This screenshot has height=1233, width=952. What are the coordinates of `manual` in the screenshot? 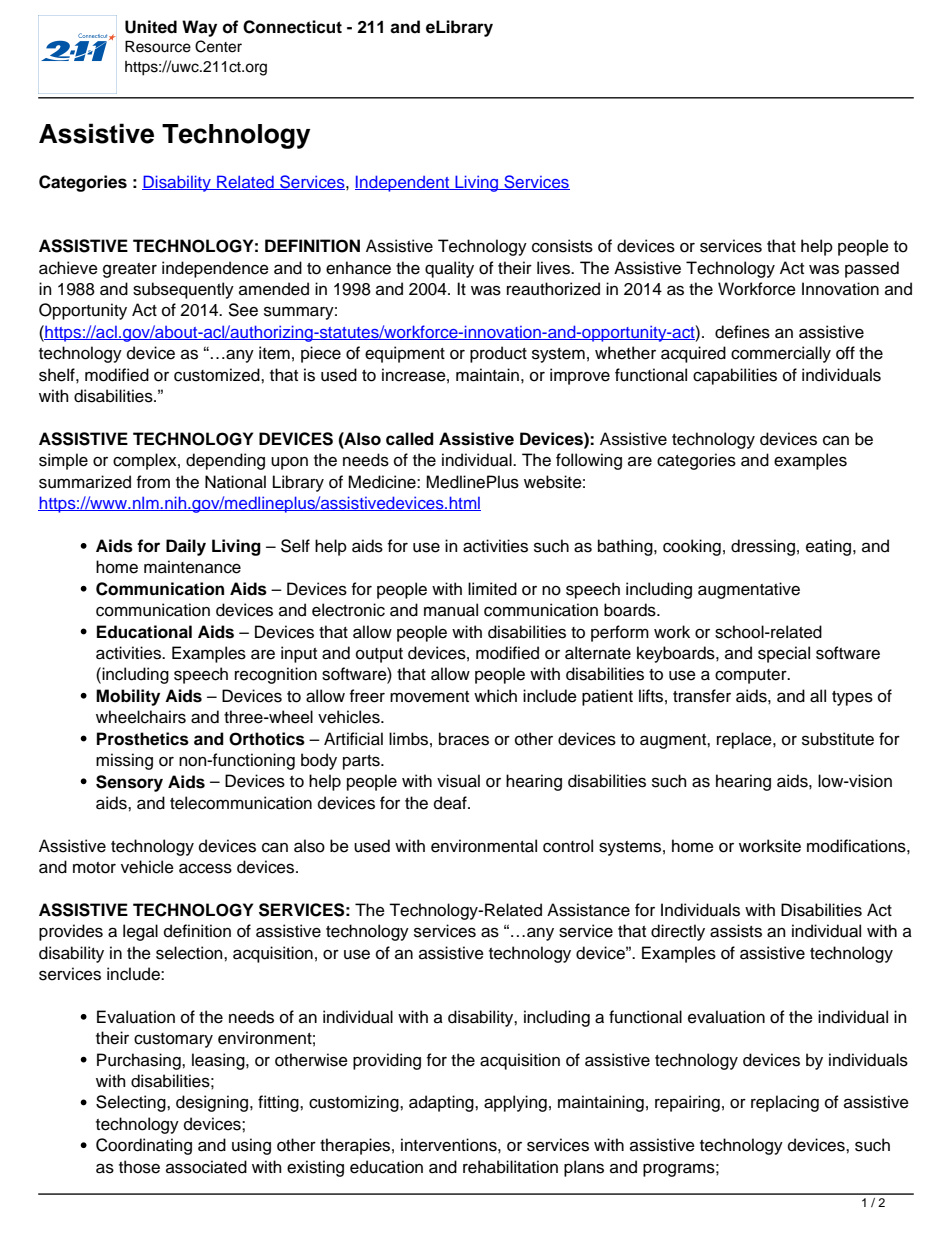 It's located at (451, 610).
